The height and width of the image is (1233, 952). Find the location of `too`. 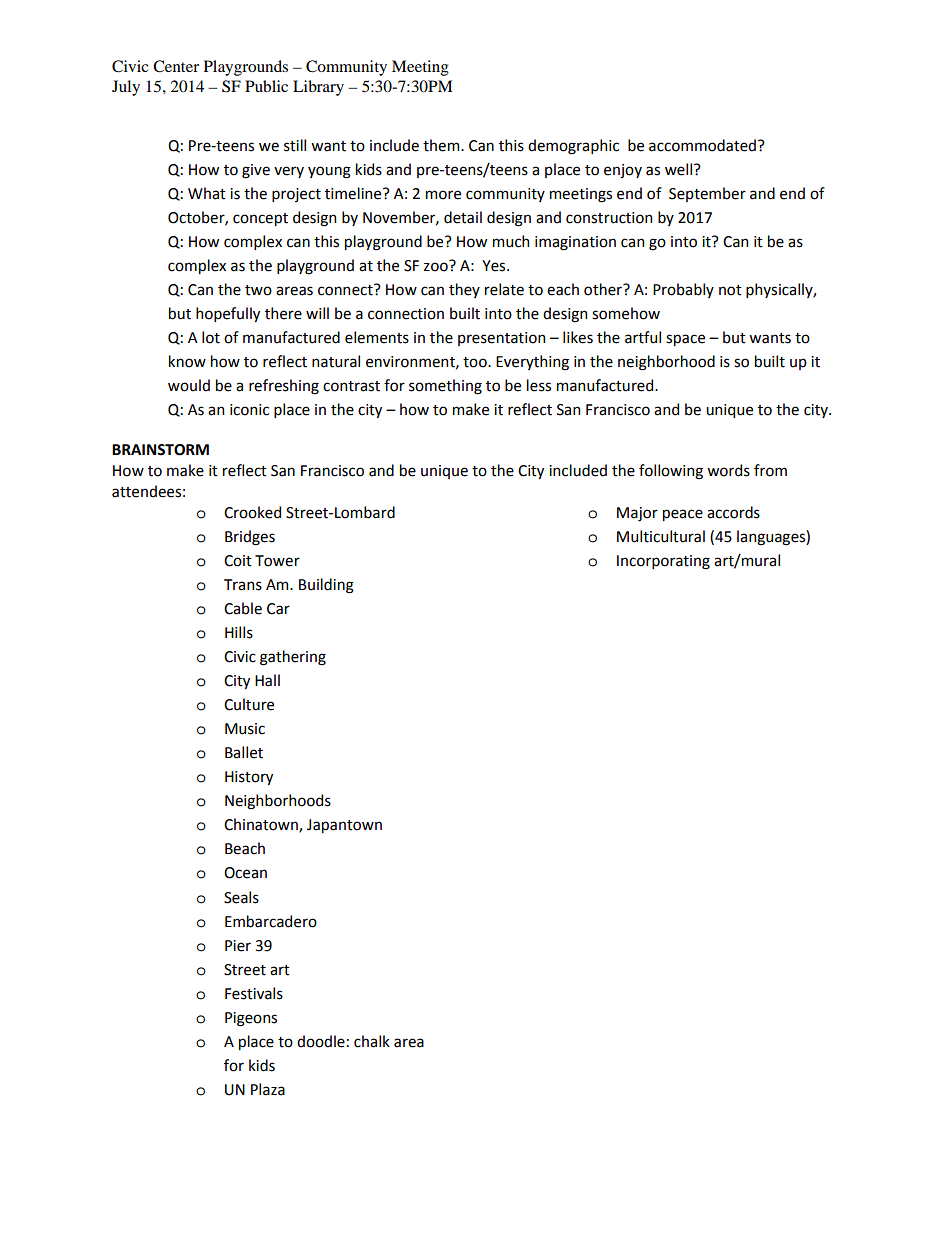

too is located at coordinates (476, 362).
